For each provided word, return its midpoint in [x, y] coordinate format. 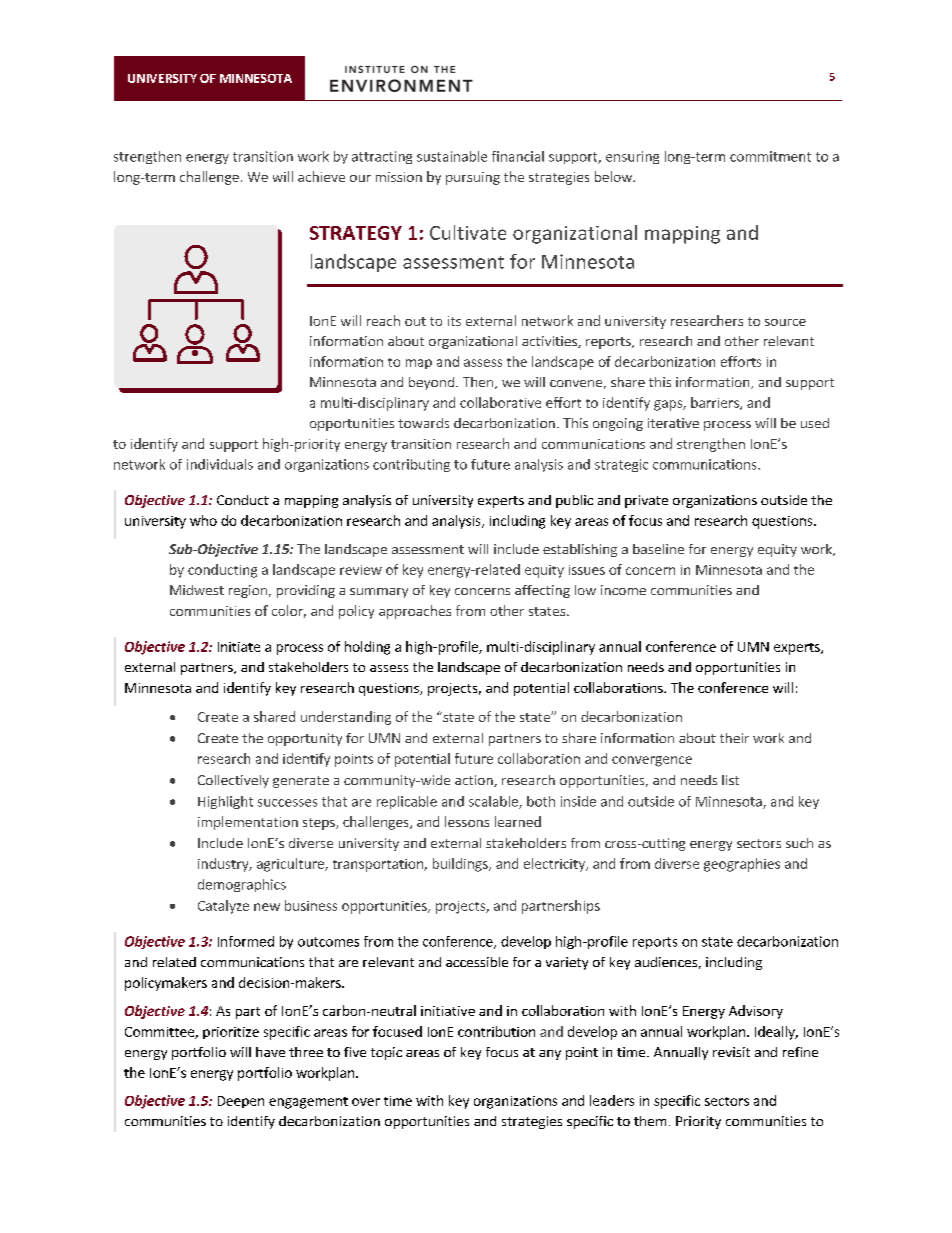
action [475, 781]
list [730, 780]
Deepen [241, 1102]
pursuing [473, 178]
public [574, 501]
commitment [770, 156]
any [550, 1055]
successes [287, 803]
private [646, 501]
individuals [220, 464]
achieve [321, 176]
